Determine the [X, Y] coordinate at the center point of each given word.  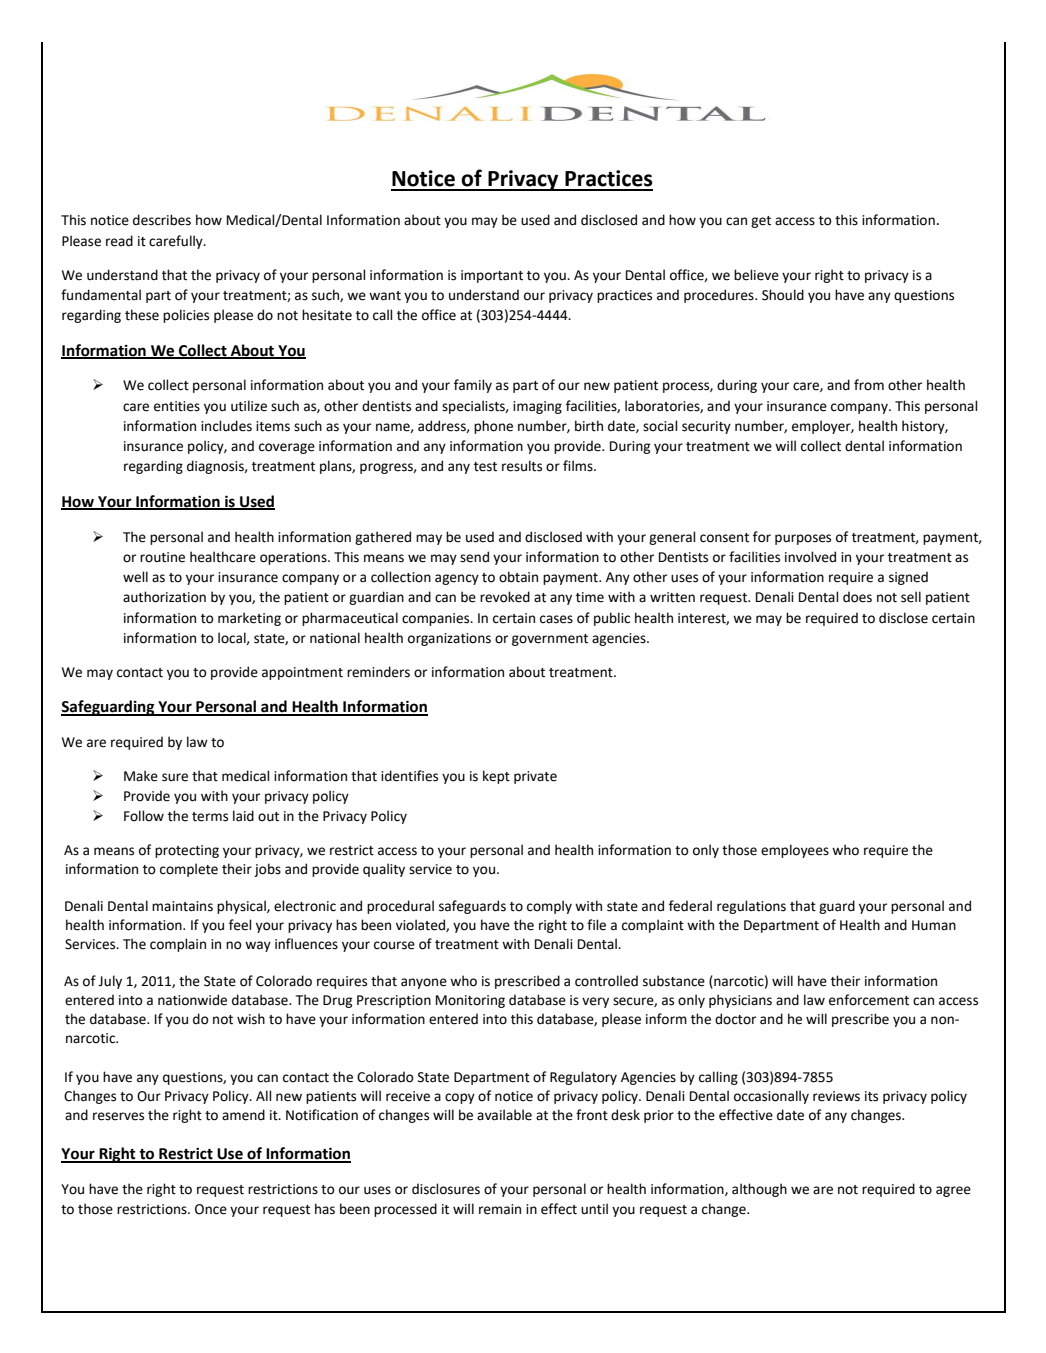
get [761, 222]
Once [211, 1209]
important [492, 276]
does [857, 597]
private [535, 777]
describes [162, 220]
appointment [302, 673]
